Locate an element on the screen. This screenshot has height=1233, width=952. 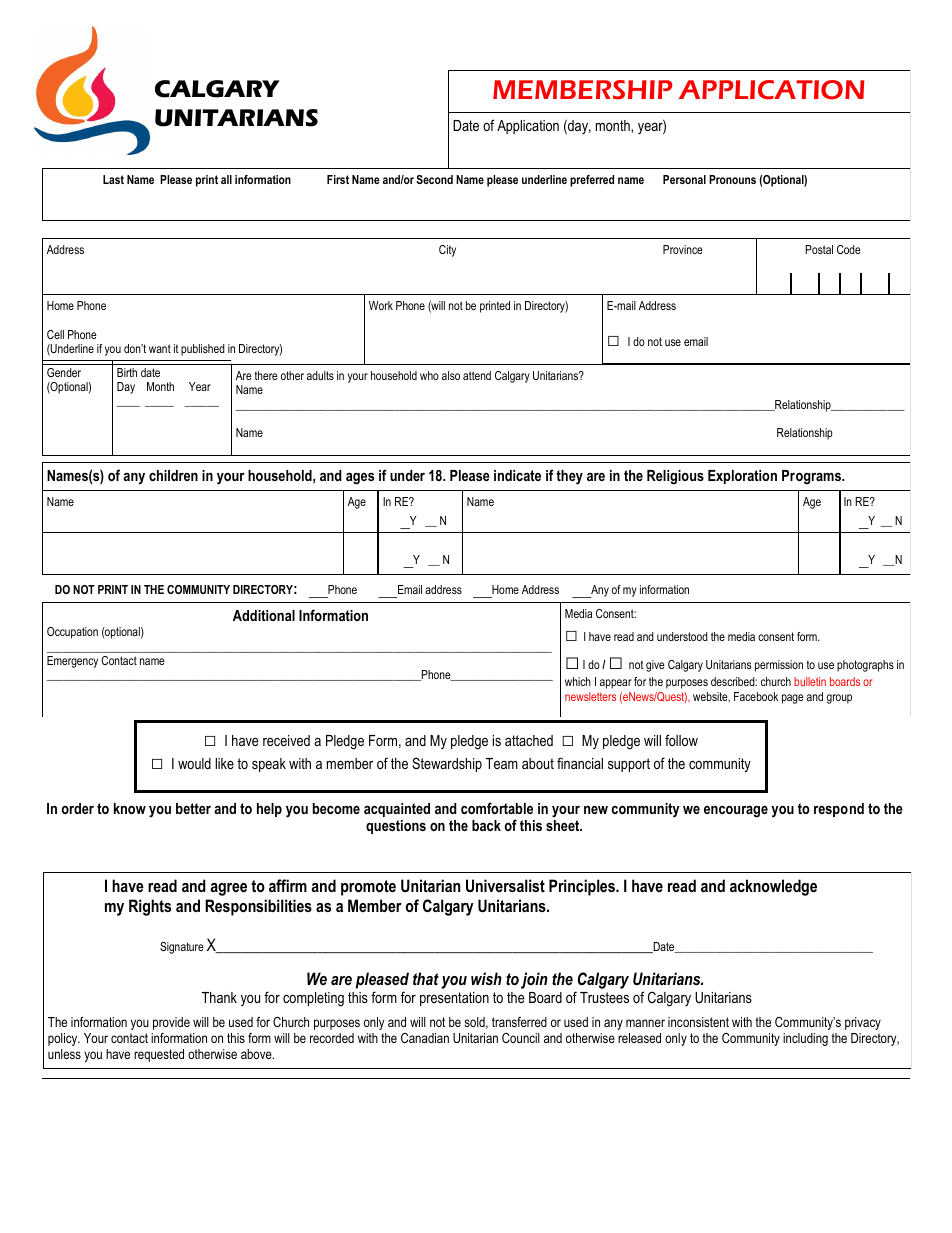
including is located at coordinates (805, 1039).
